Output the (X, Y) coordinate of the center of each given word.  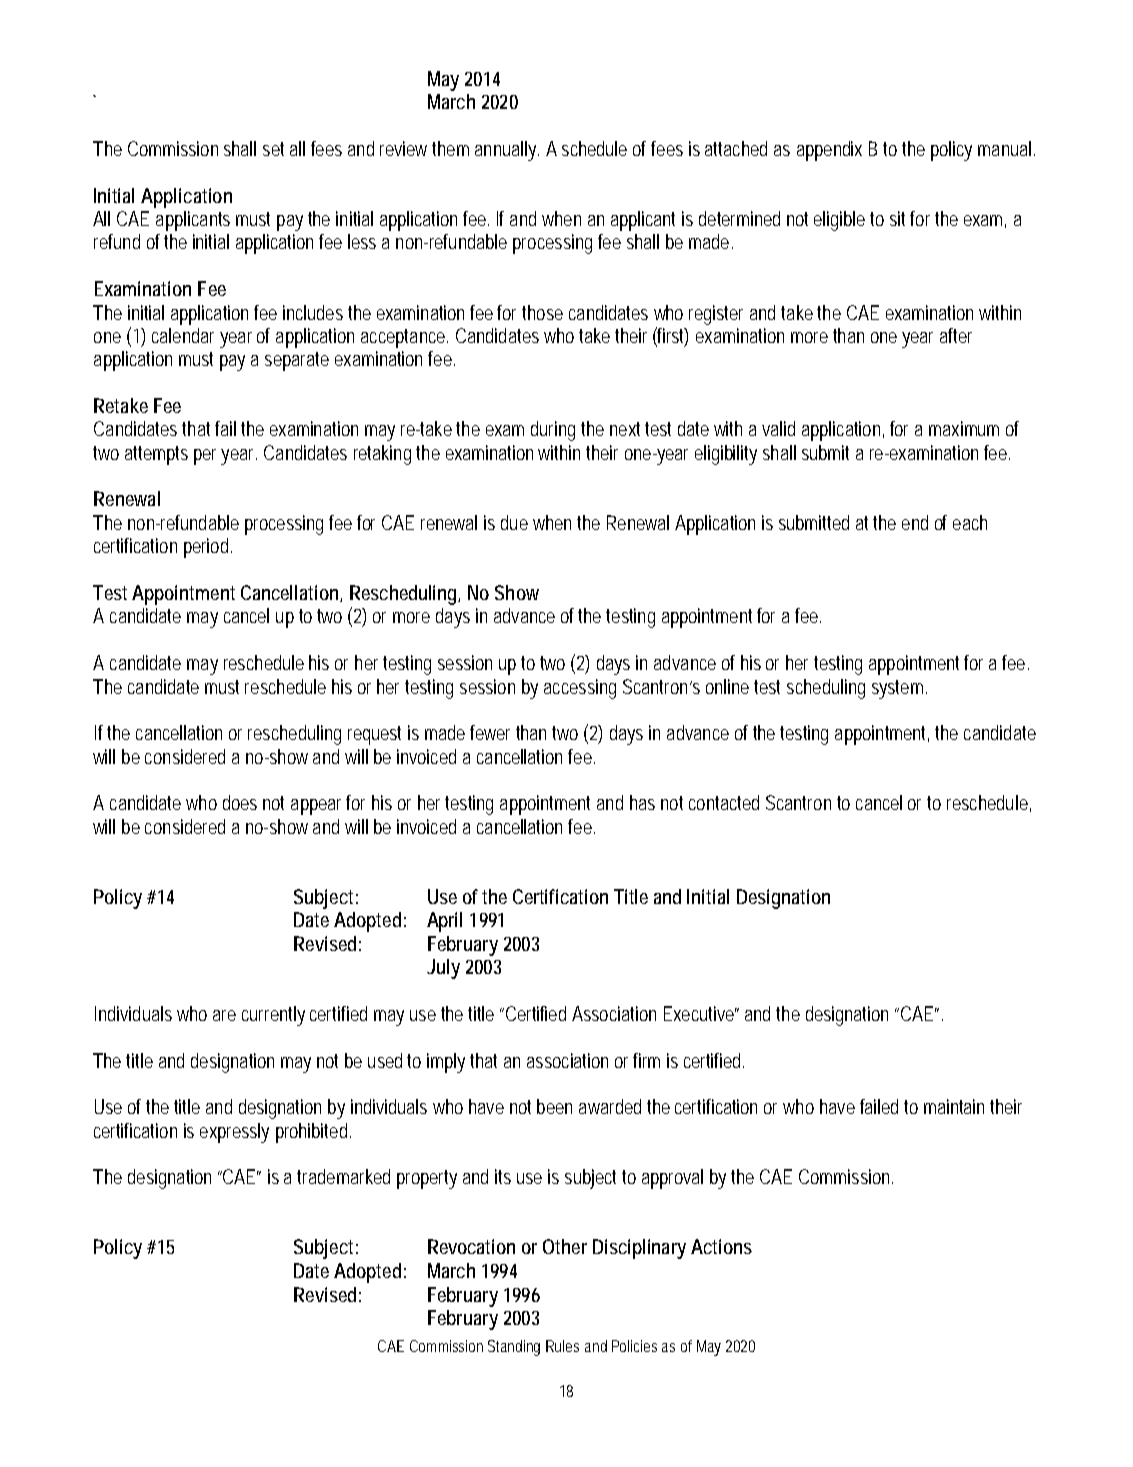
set (273, 149)
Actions (721, 1246)
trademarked (343, 1176)
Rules (562, 1346)
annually (507, 151)
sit (900, 218)
